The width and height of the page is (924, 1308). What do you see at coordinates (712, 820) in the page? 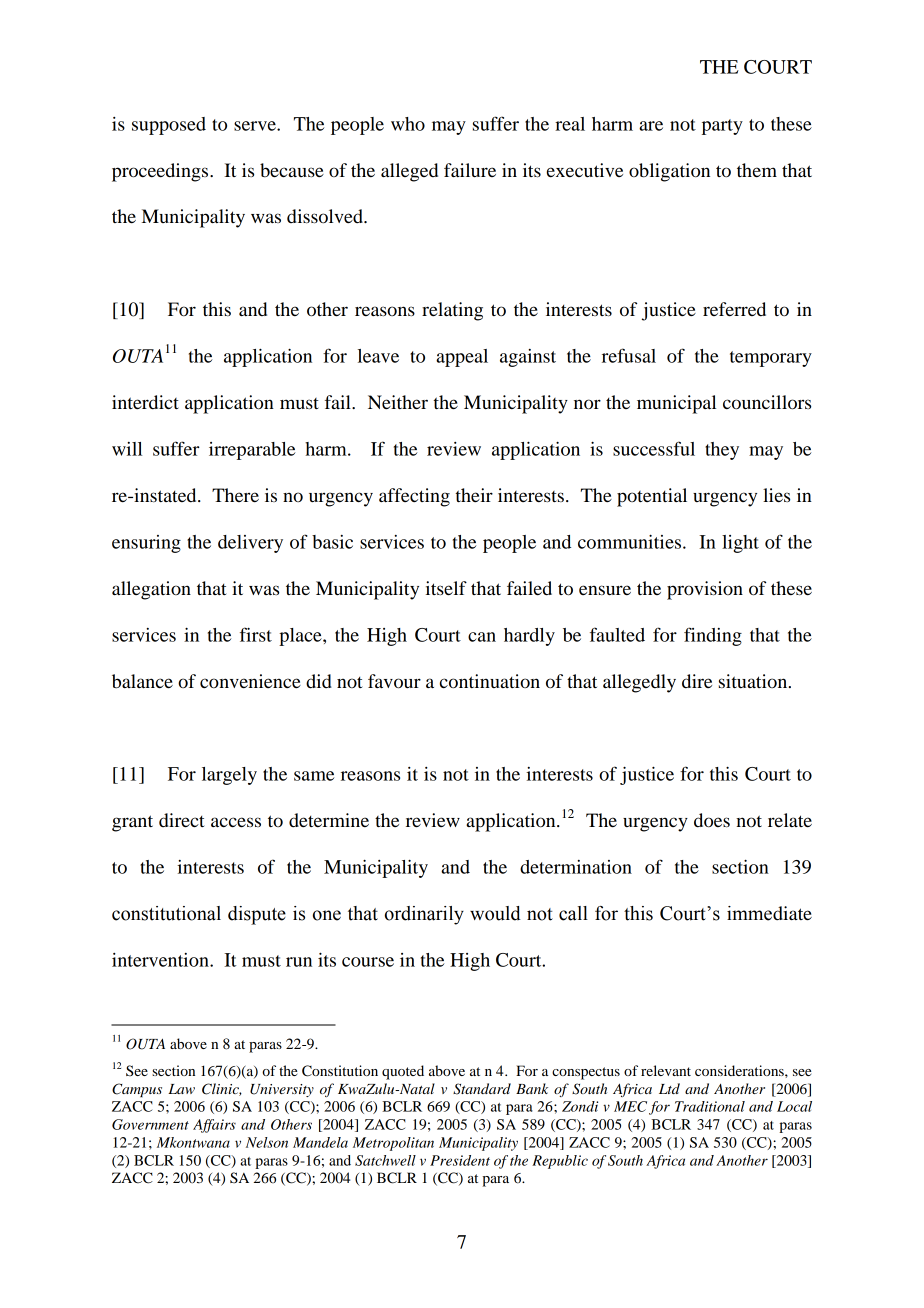
I see `does` at bounding box center [712, 820].
